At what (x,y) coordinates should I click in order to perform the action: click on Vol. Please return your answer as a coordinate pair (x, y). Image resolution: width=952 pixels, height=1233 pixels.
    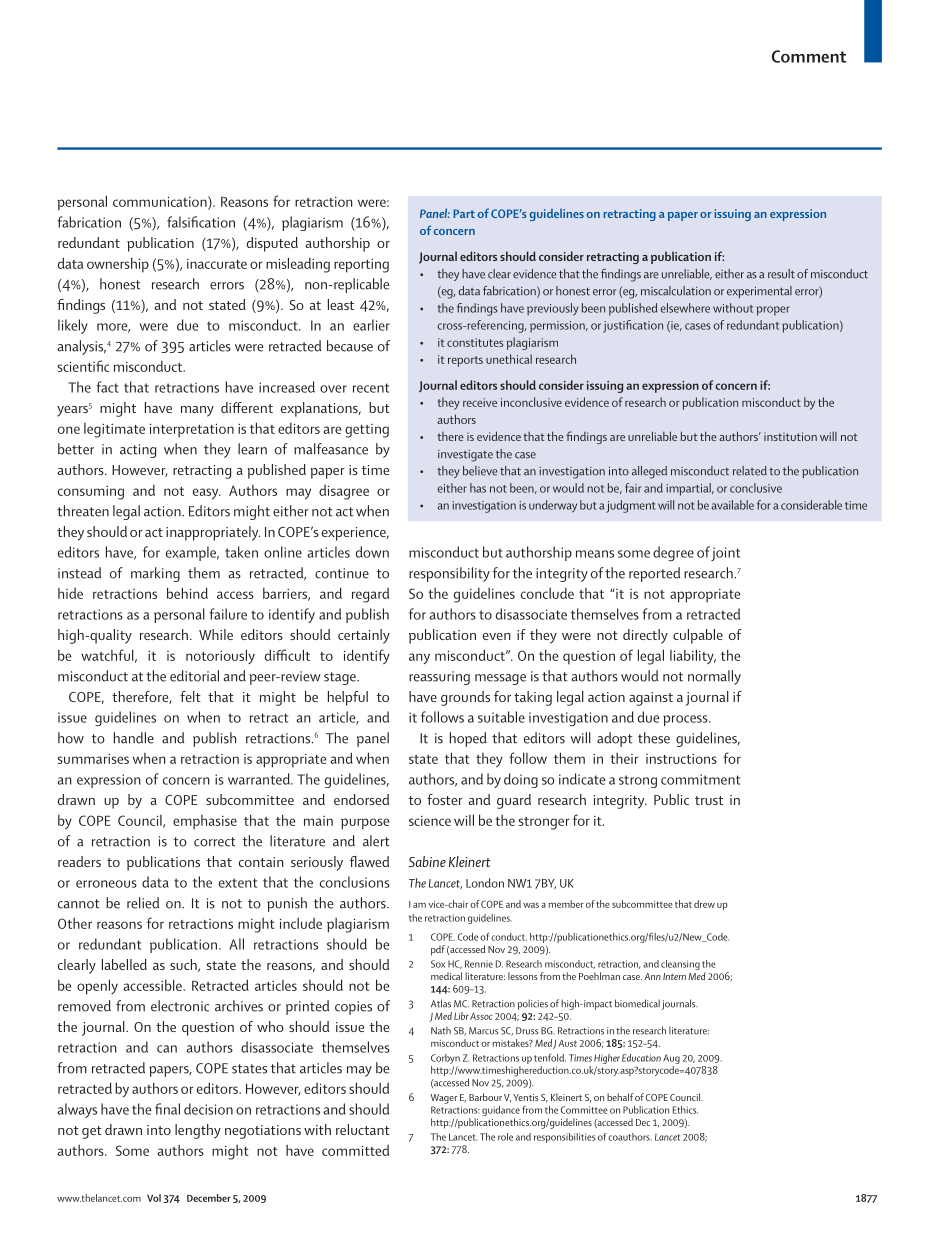
    Looking at the image, I should click on (154, 1198).
